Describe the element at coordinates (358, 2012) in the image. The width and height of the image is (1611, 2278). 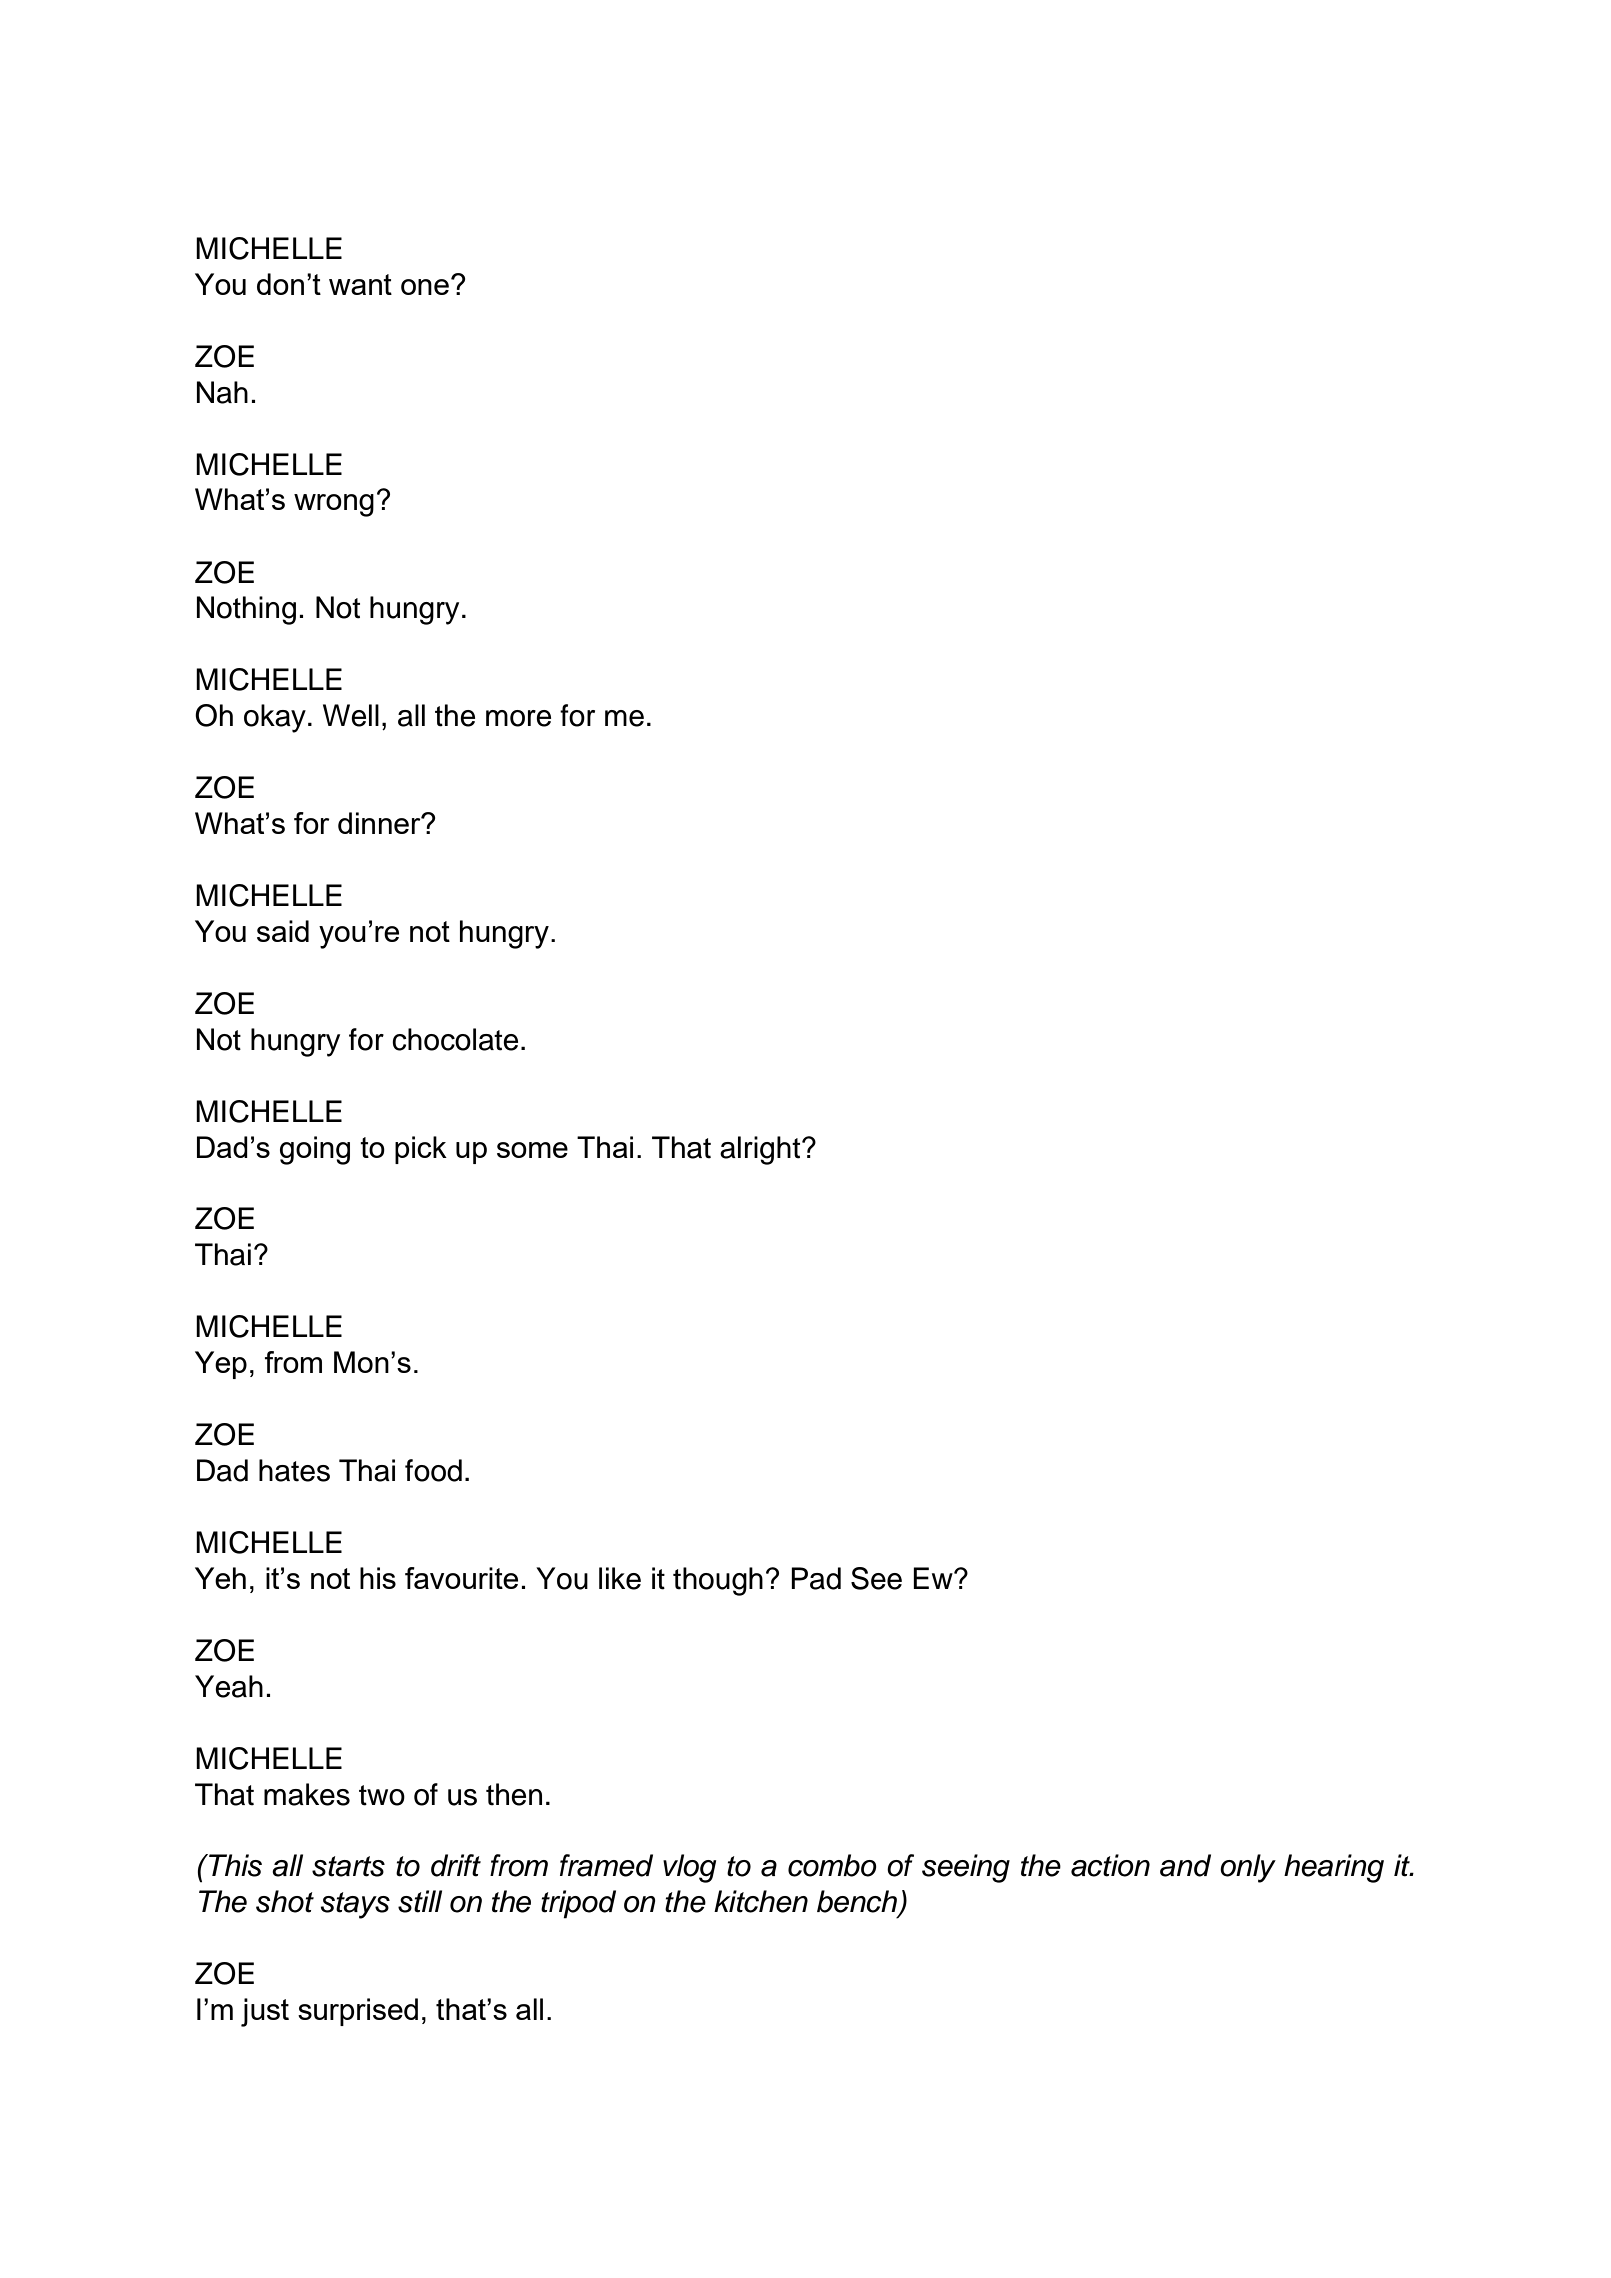
I see `surprised` at that location.
